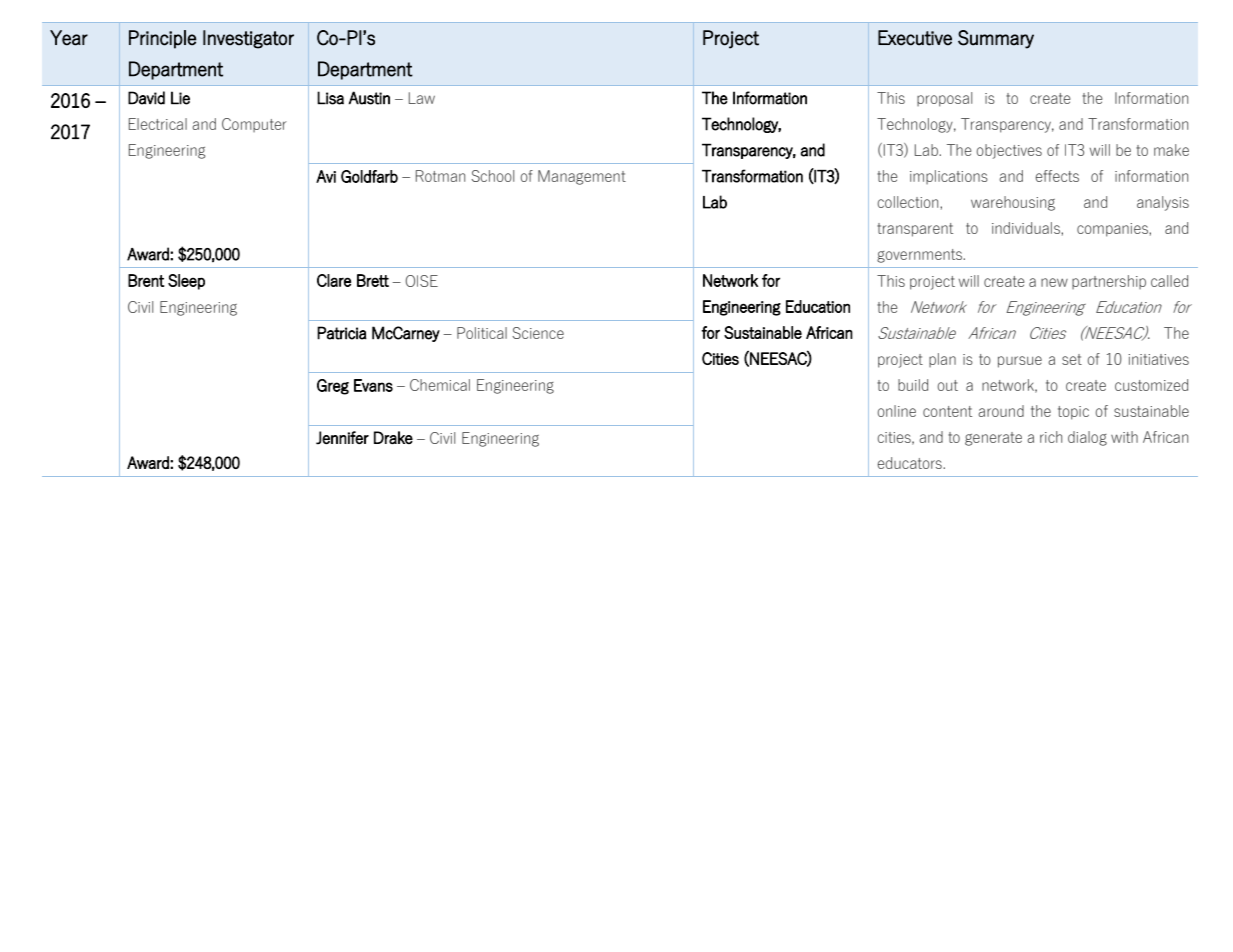  Describe the element at coordinates (393, 437) in the document. I see `Drake` at that location.
